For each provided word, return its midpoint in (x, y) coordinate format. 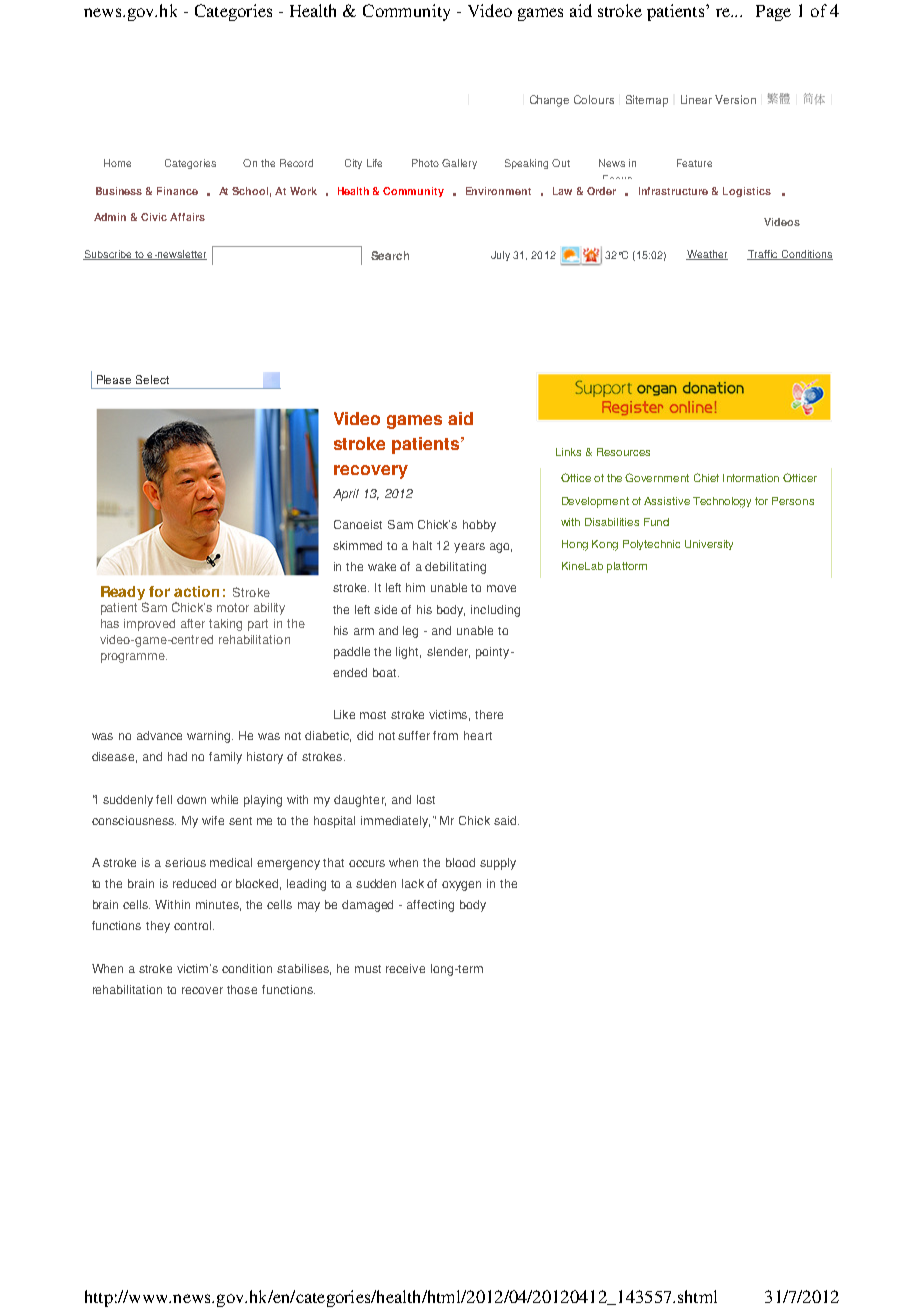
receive (405, 968)
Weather (707, 255)
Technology (722, 502)
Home (117, 163)
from (445, 735)
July (500, 256)
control (194, 925)
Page (773, 13)
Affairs (187, 217)
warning (210, 737)
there (489, 714)
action (196, 591)
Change (549, 101)
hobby (479, 526)
